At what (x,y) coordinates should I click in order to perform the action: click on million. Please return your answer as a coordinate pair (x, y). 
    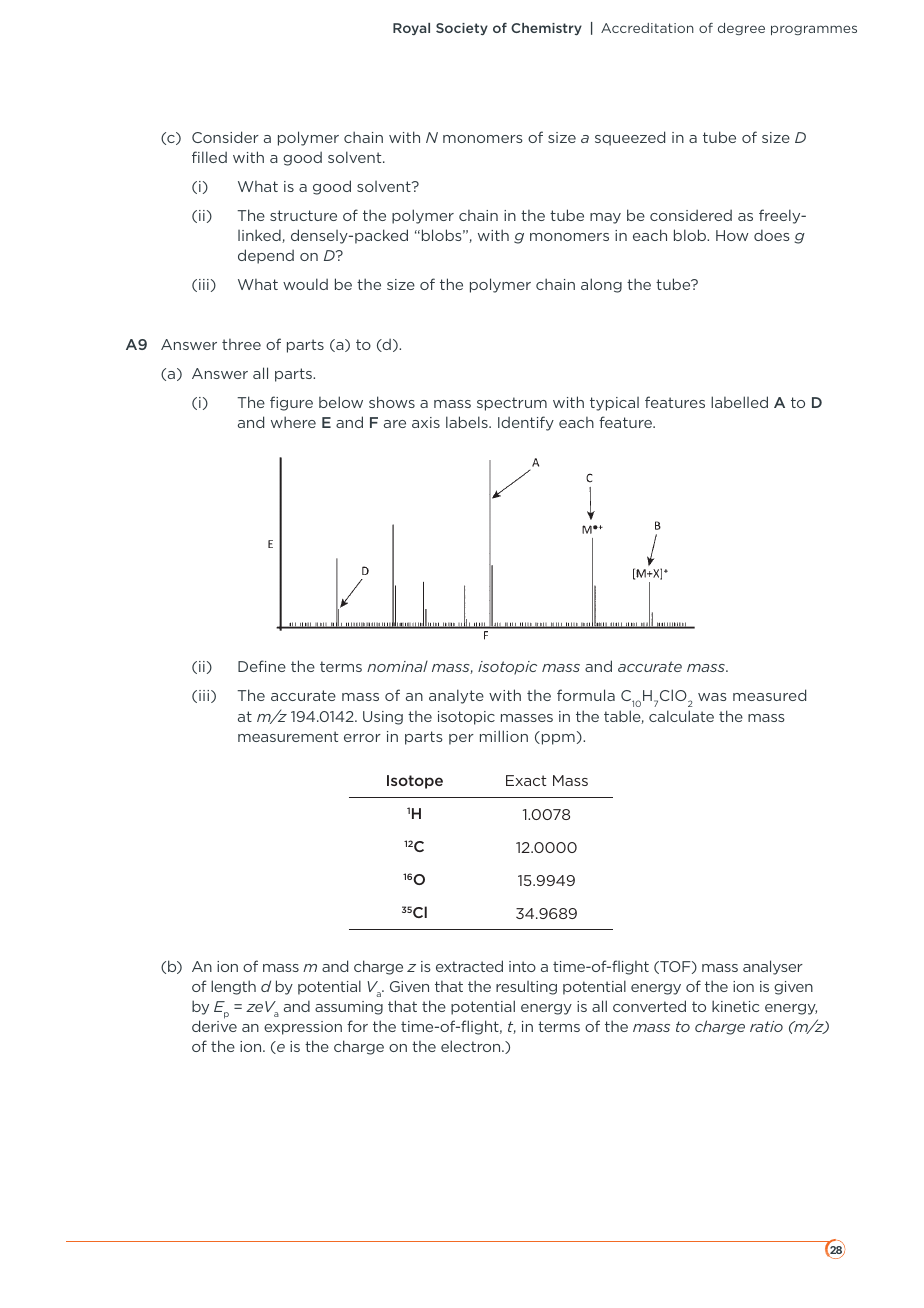
    Looking at the image, I should click on (504, 736).
